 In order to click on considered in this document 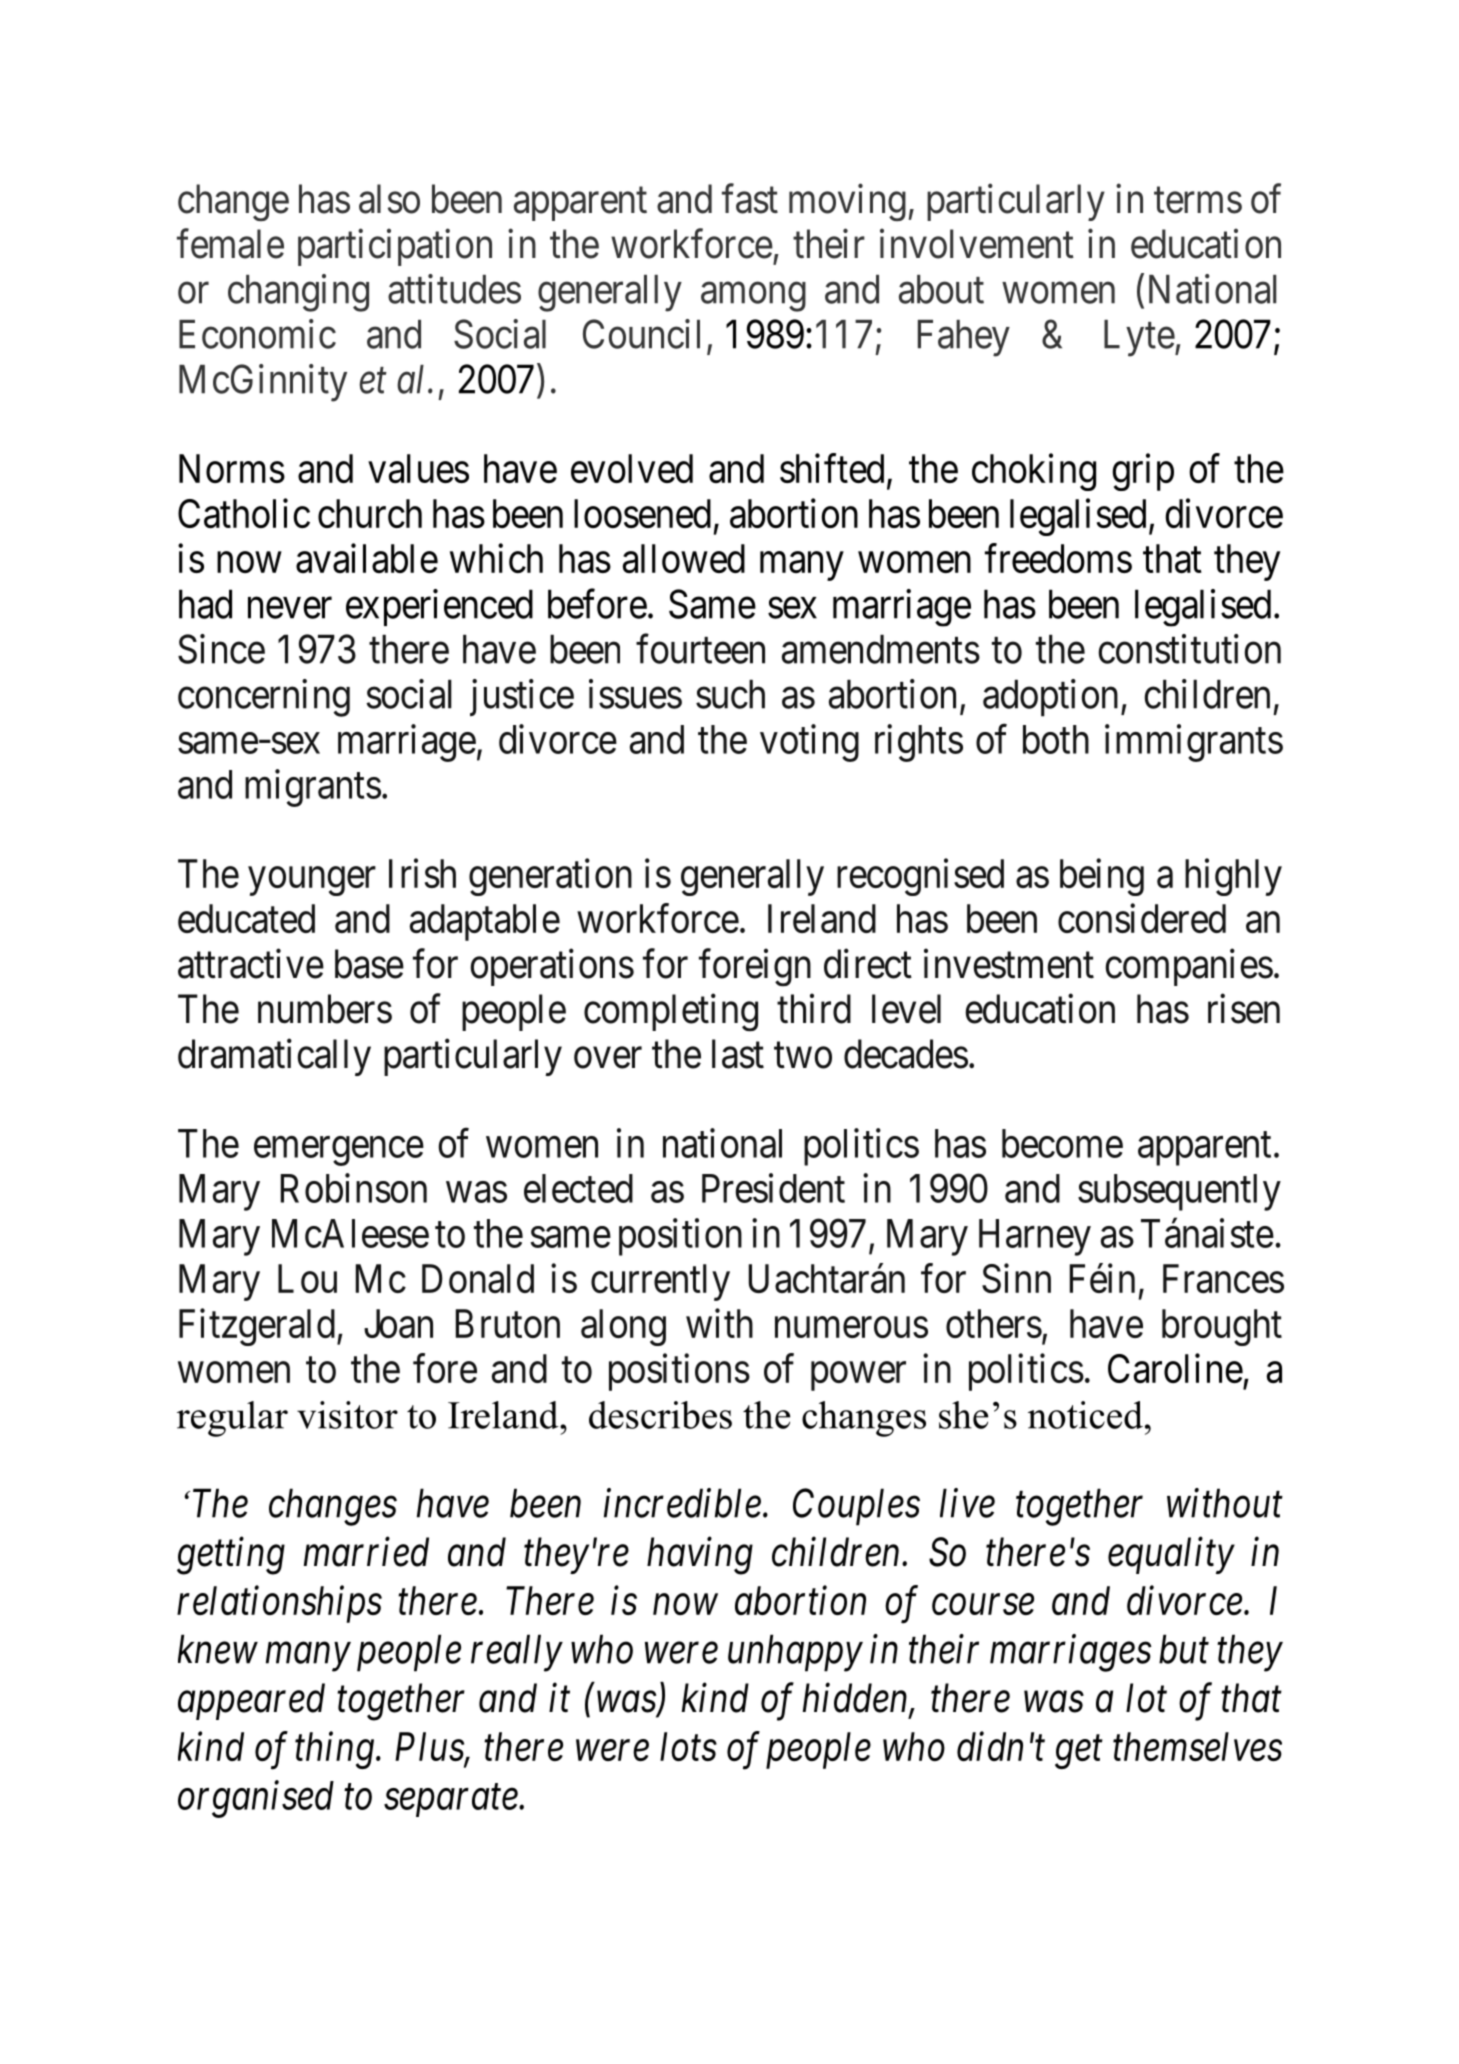, I will do `click(1142, 918)`.
